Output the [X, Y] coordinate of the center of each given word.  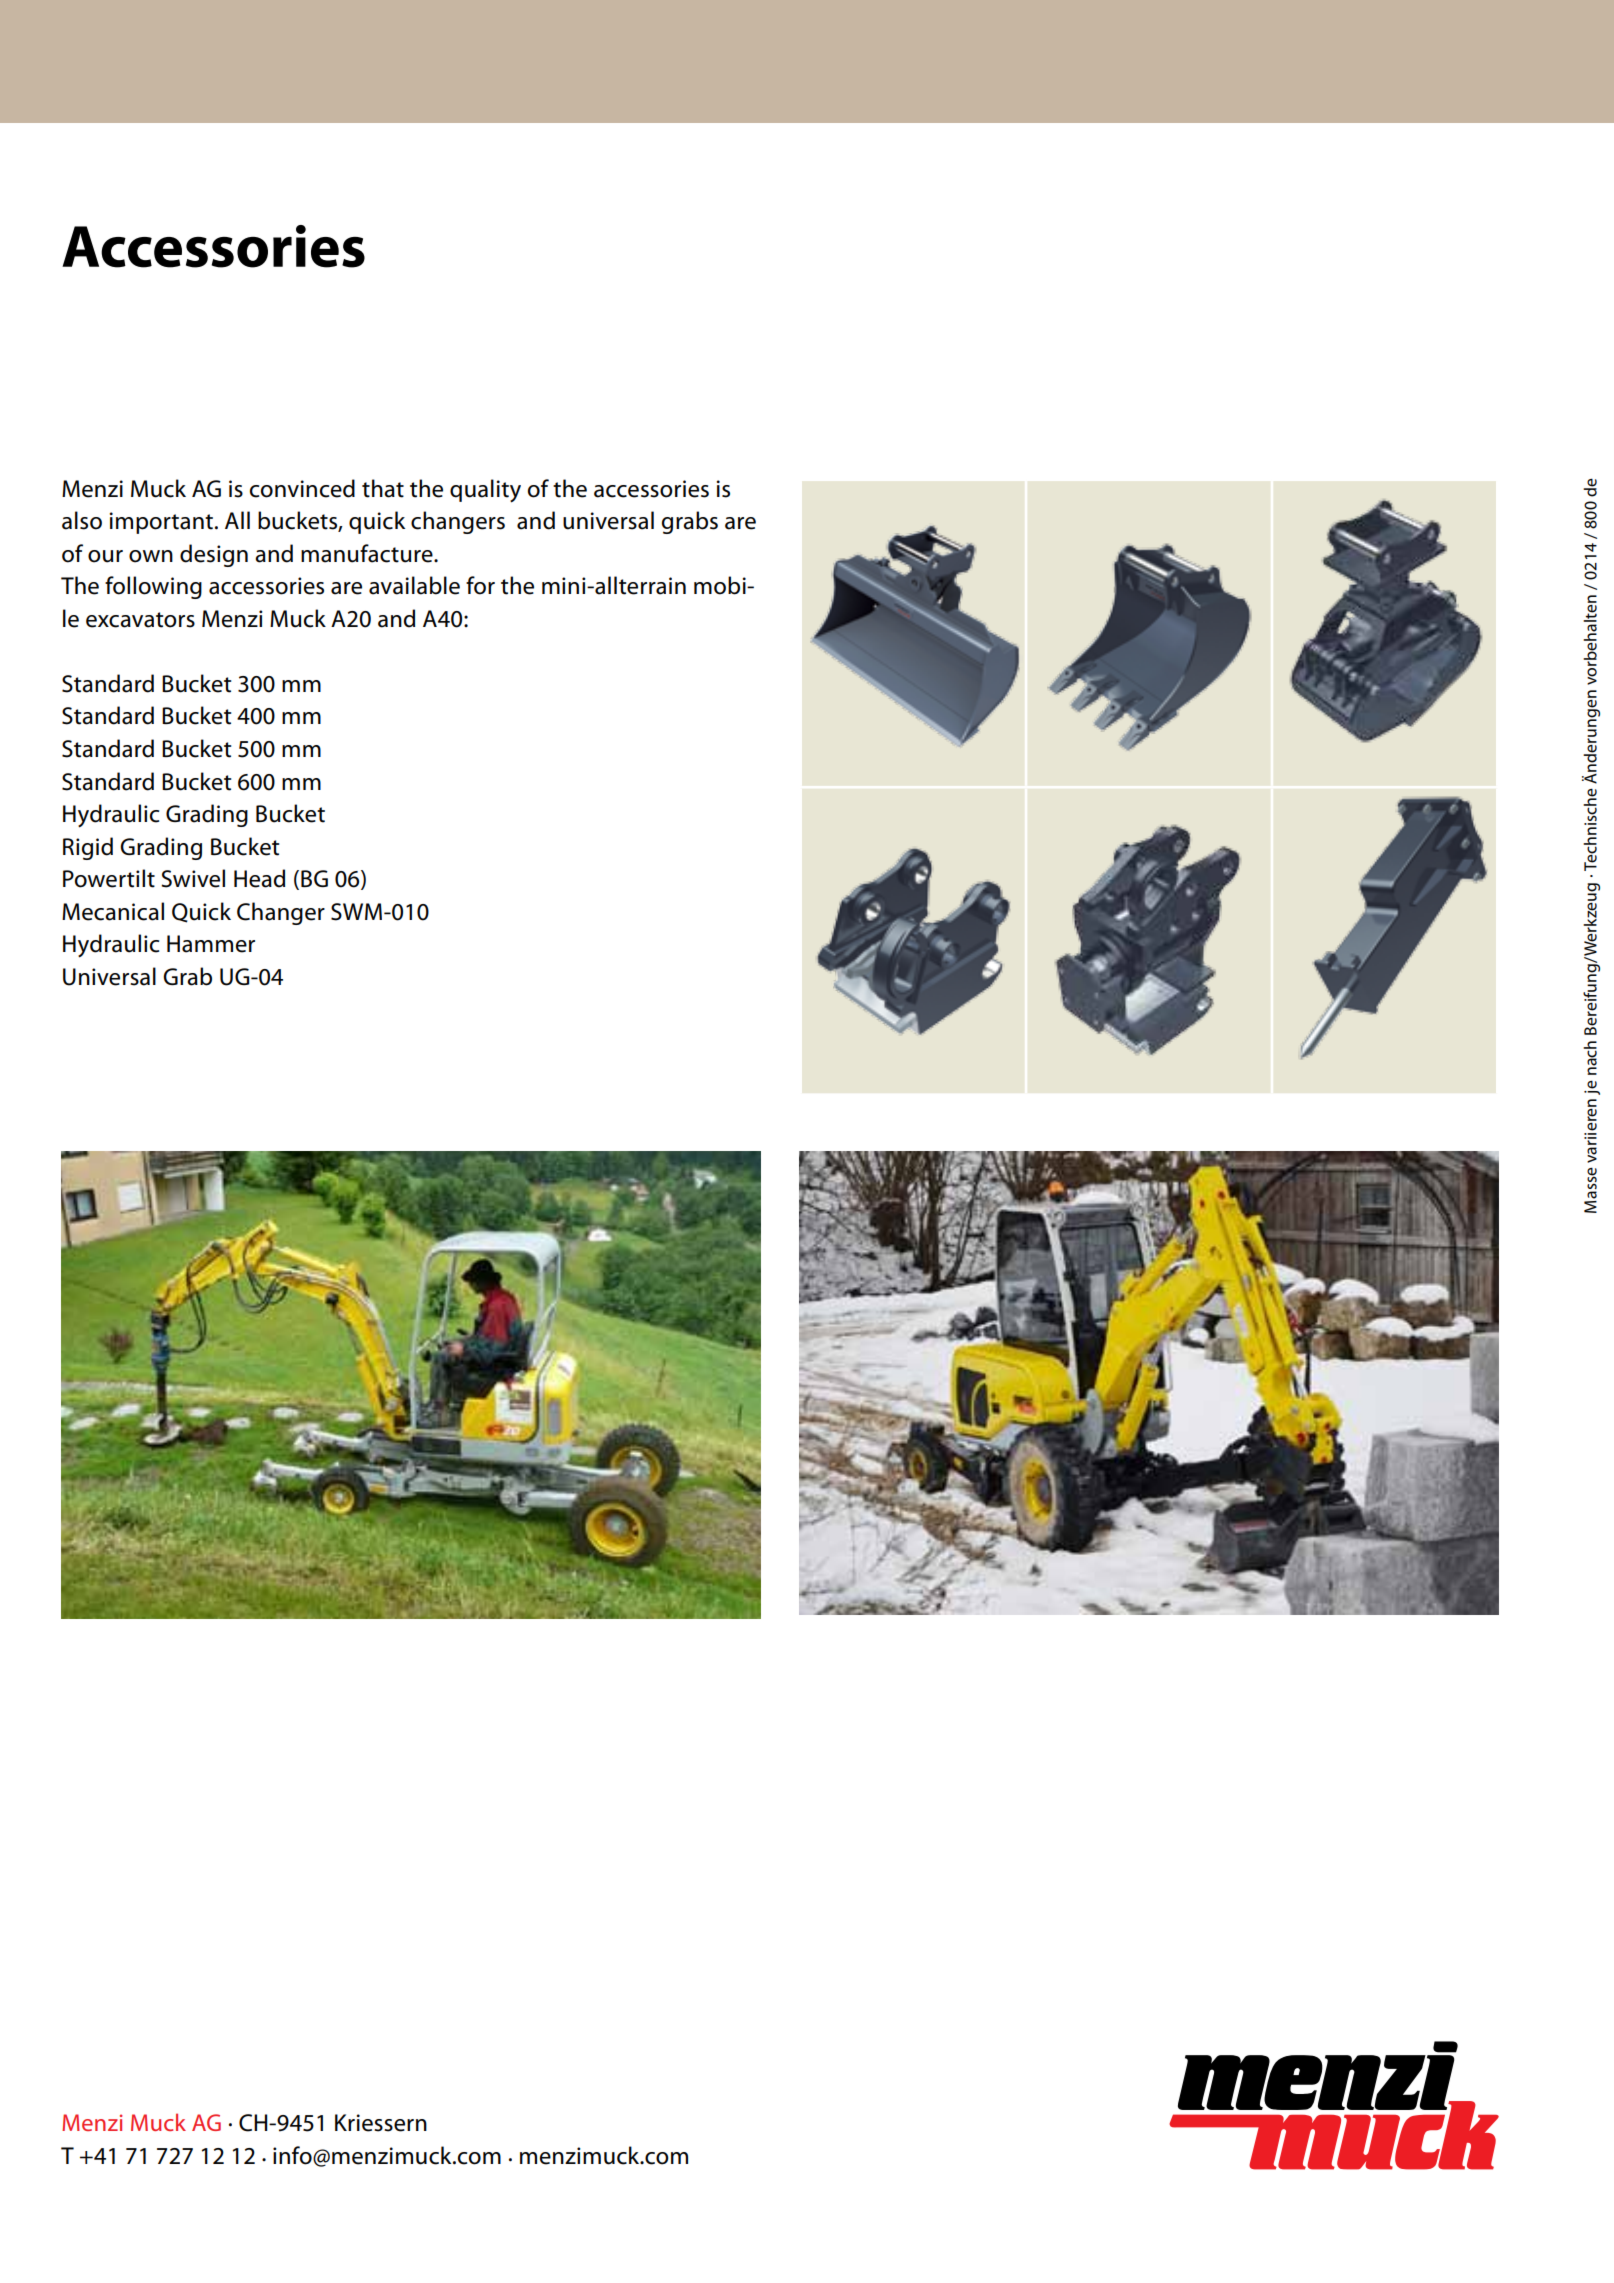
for [480, 585]
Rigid [88, 848]
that [383, 488]
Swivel [193, 878]
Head [259, 878]
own [151, 556]
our [105, 556]
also [82, 520]
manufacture [368, 553]
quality [485, 491]
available [414, 585]
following [153, 587]
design [214, 555]
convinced [302, 488]
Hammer [211, 944]
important [163, 523]
